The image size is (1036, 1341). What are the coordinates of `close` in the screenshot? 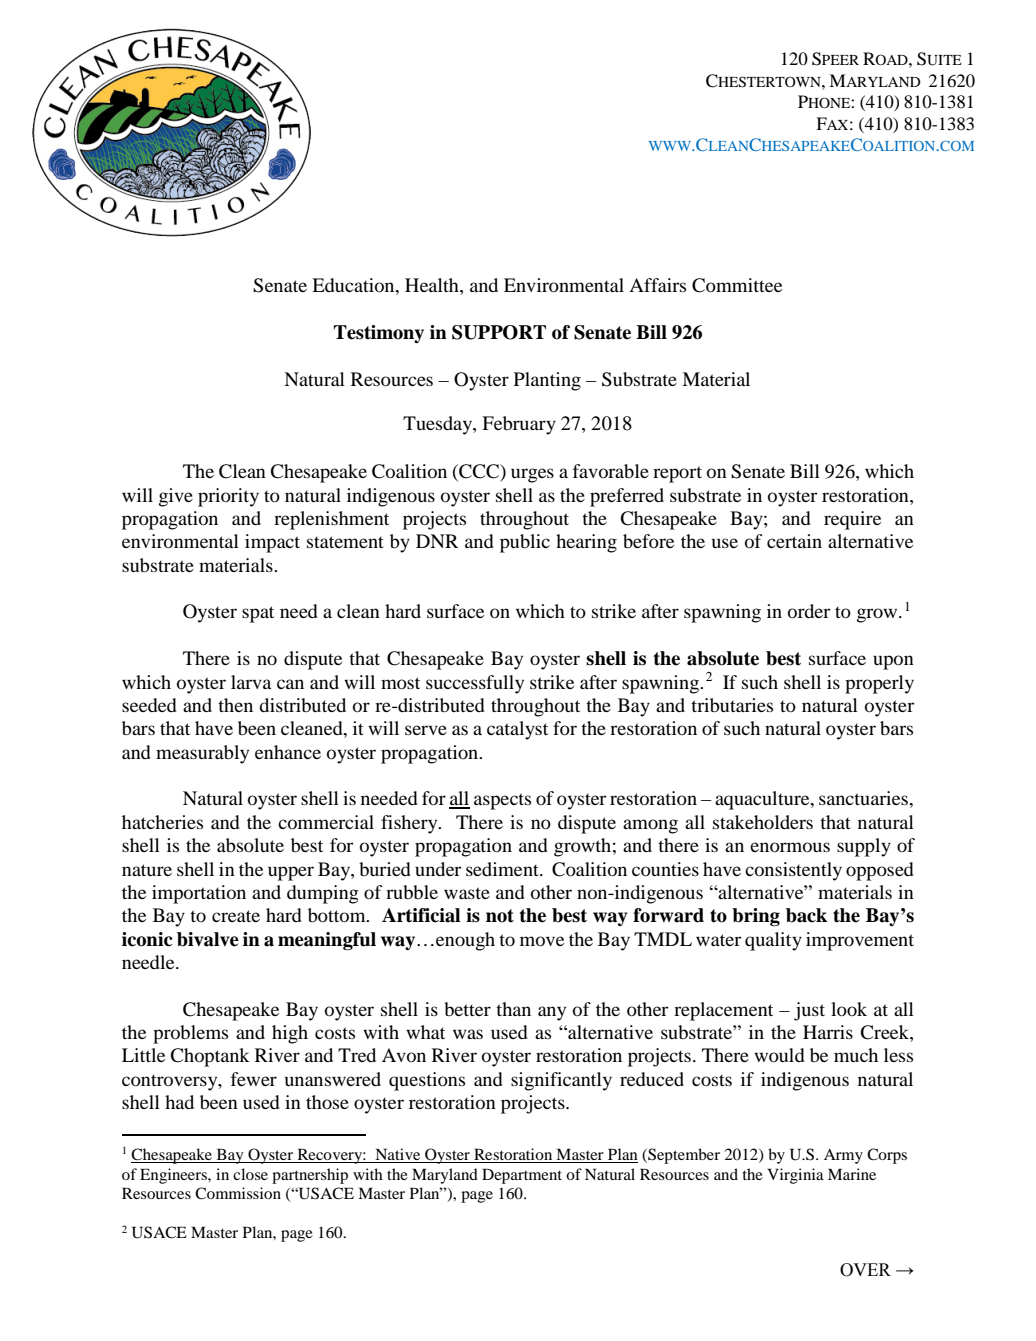 It's located at (250, 1174).
